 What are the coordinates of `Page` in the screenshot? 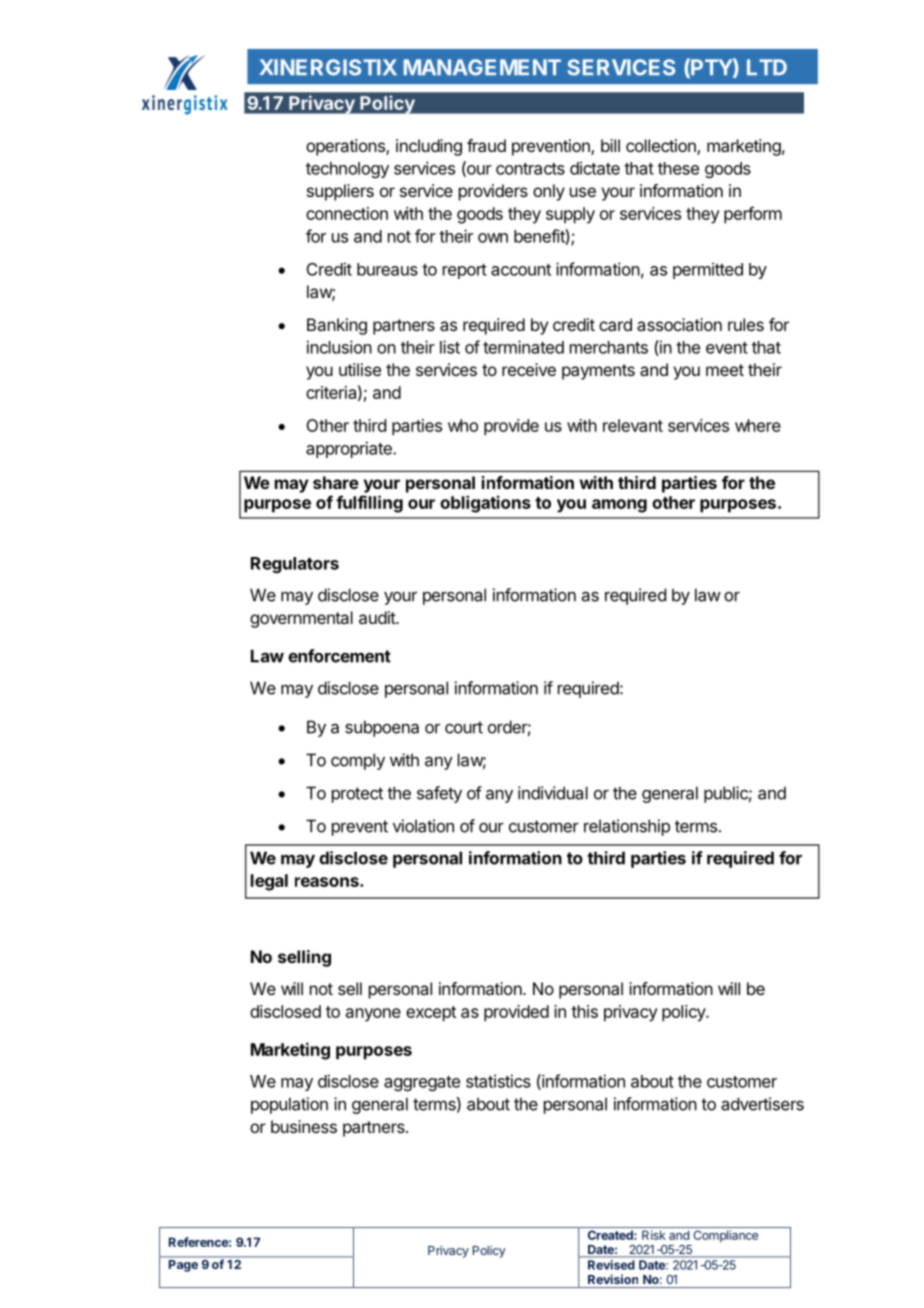 It's located at (183, 1266).
